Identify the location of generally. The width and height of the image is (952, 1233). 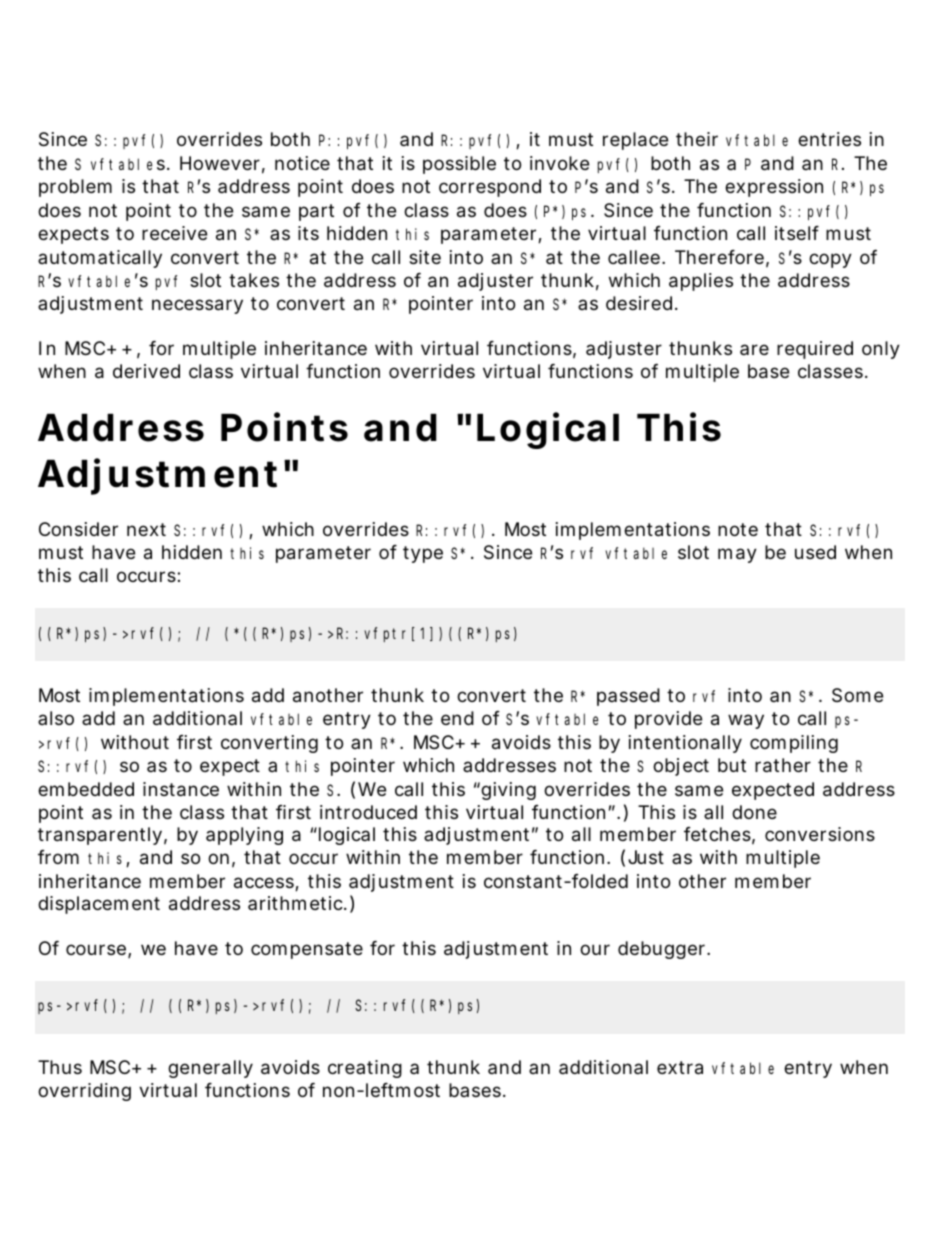
(210, 1069).
